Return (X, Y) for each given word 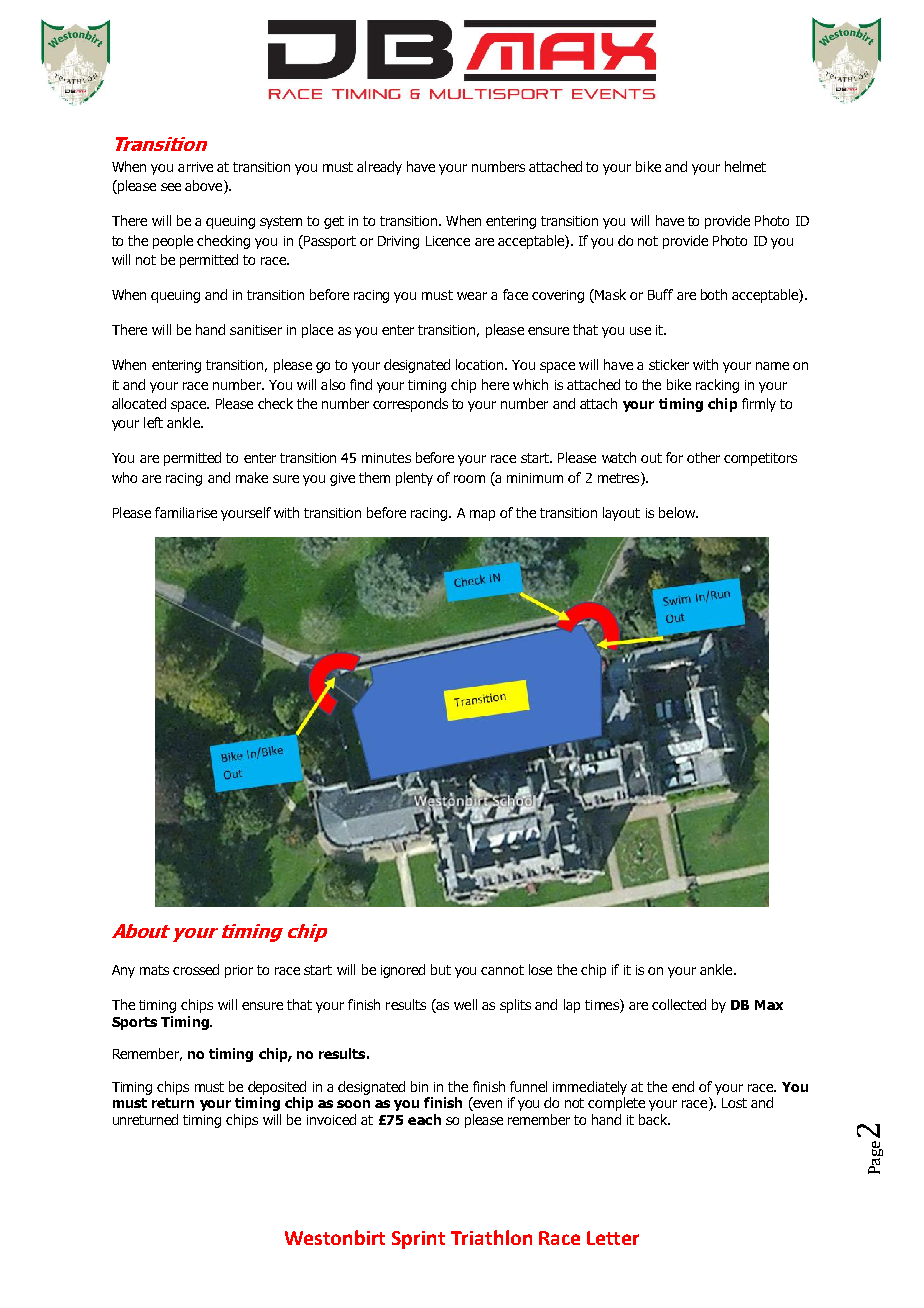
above (205, 187)
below (678, 512)
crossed (196, 969)
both (714, 294)
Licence (448, 241)
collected (679, 1004)
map (482, 515)
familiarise (186, 512)
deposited (277, 1088)
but (441, 969)
